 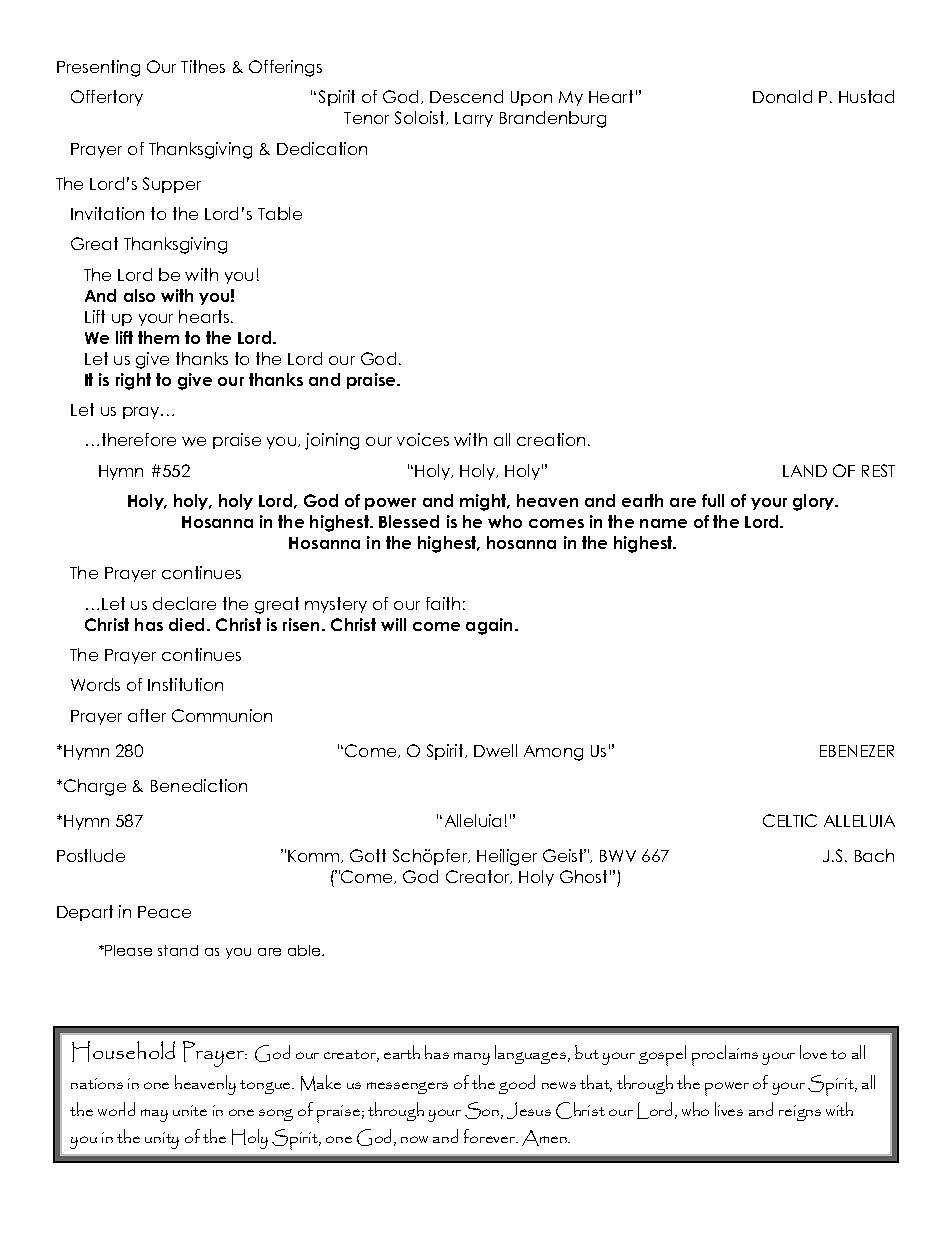 What do you see at coordinates (164, 912) in the document?
I see `Peace` at bounding box center [164, 912].
